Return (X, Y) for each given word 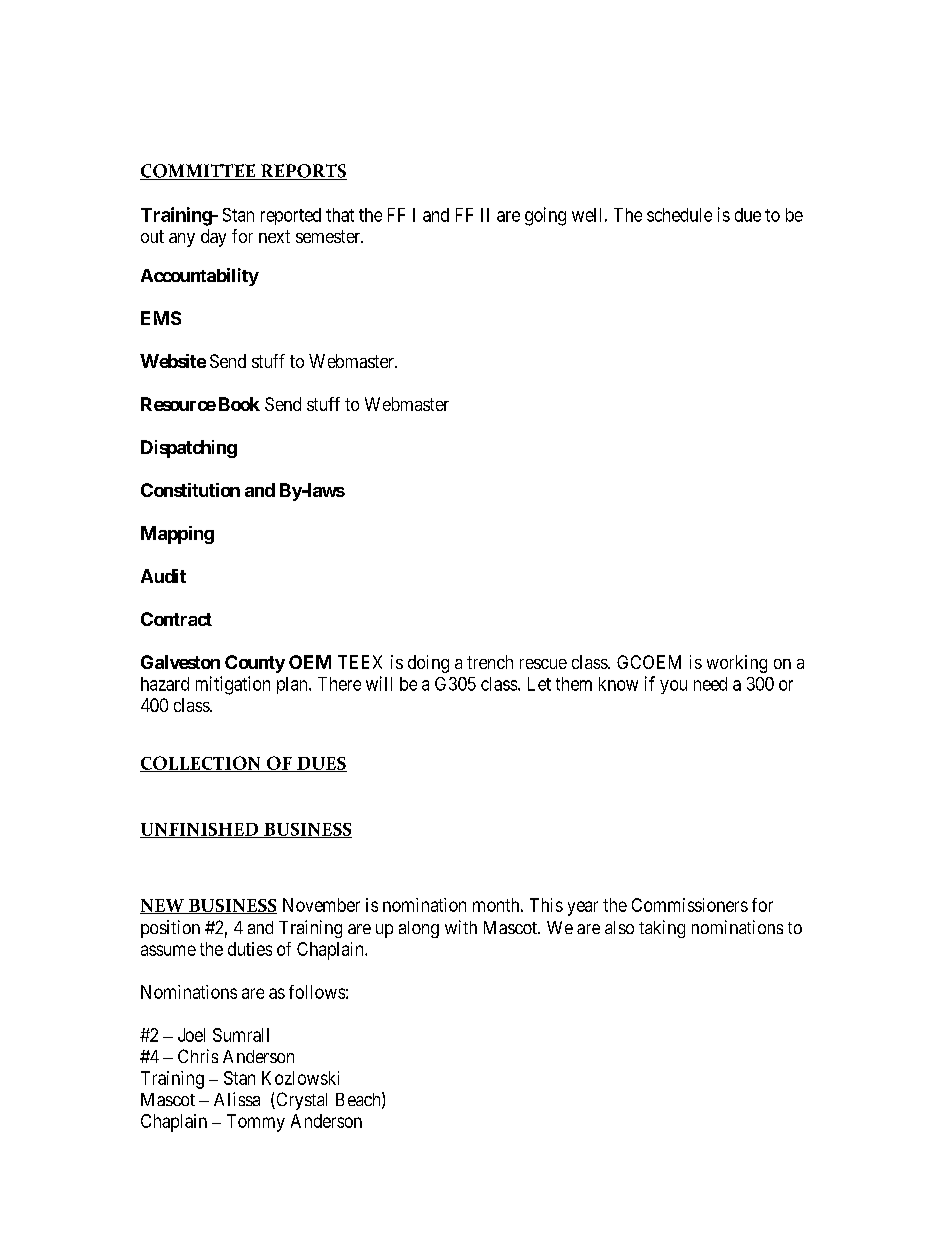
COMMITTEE (198, 172)
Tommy (256, 1123)
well (586, 215)
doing (428, 664)
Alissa (237, 1099)
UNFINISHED (200, 830)
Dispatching (189, 449)
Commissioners (690, 905)
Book (239, 404)
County (255, 664)
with (461, 927)
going (545, 216)
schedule (679, 215)
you (673, 687)
